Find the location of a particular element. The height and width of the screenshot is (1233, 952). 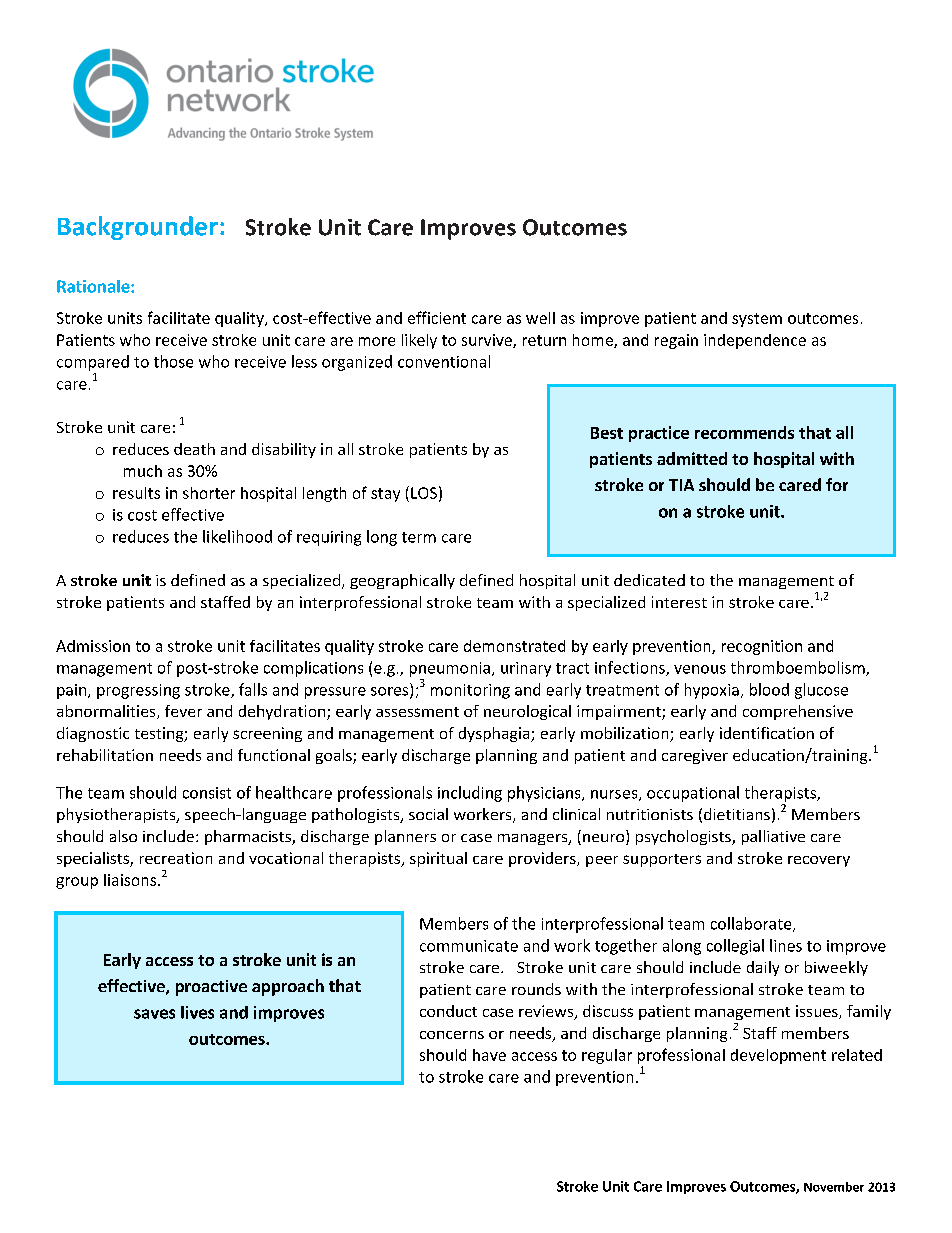

system is located at coordinates (757, 320).
